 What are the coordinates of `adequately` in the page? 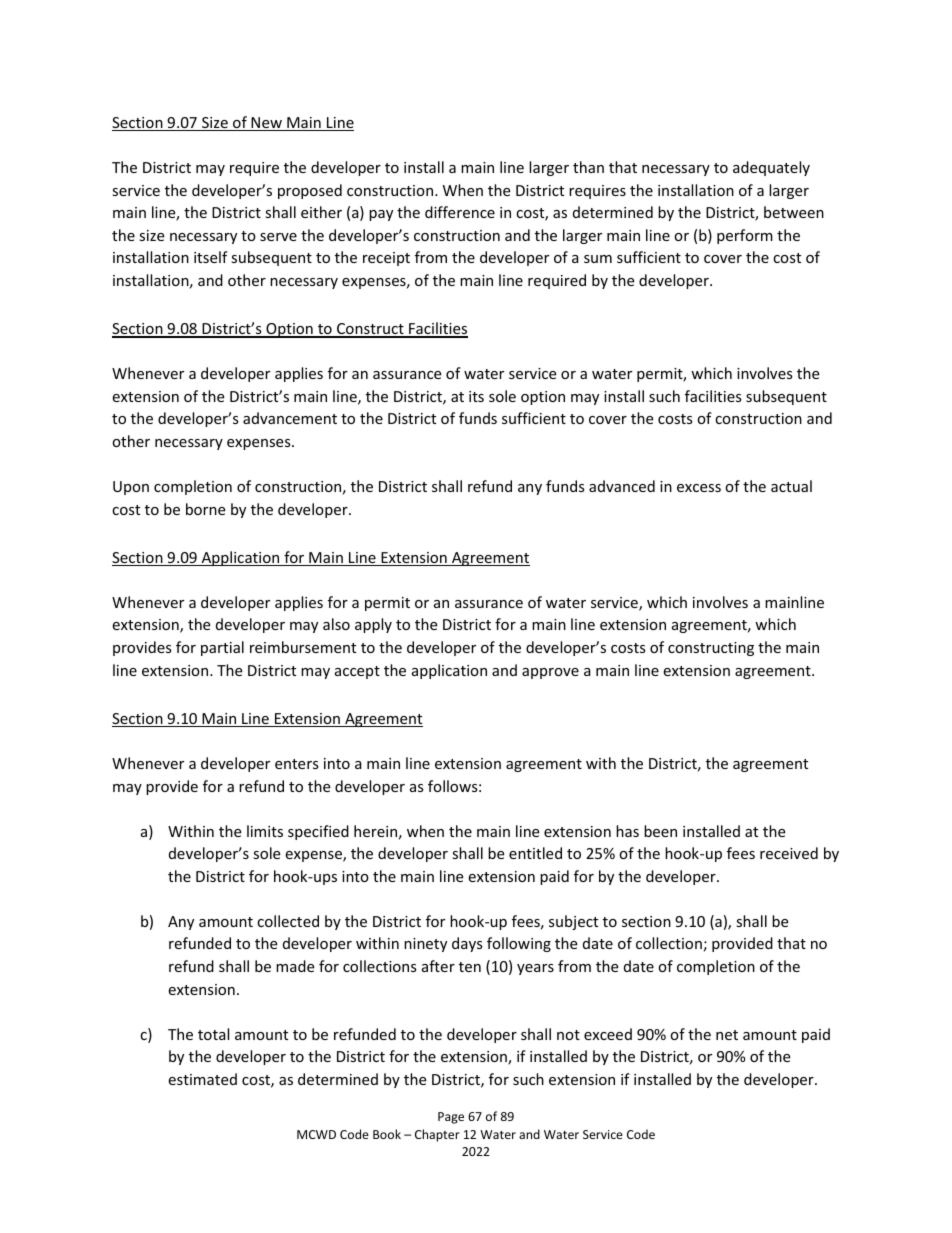 It's located at (771, 168).
